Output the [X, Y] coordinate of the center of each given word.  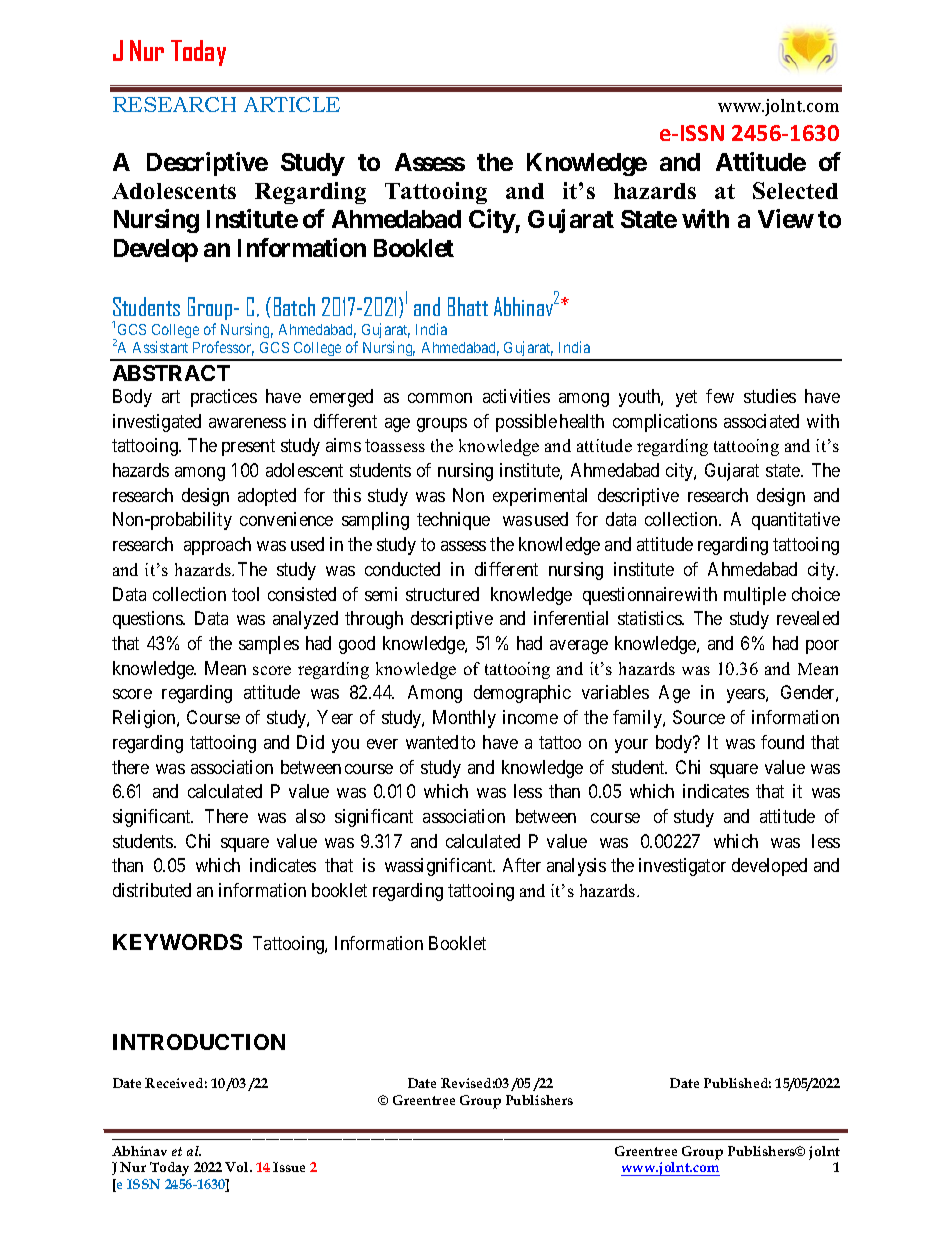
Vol [238, 1167]
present [248, 448]
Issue [289, 1167]
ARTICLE [292, 104]
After [522, 865]
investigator [682, 867]
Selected [795, 190]
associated [761, 421]
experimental [540, 497]
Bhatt [468, 306]
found [782, 742]
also [310, 816]
